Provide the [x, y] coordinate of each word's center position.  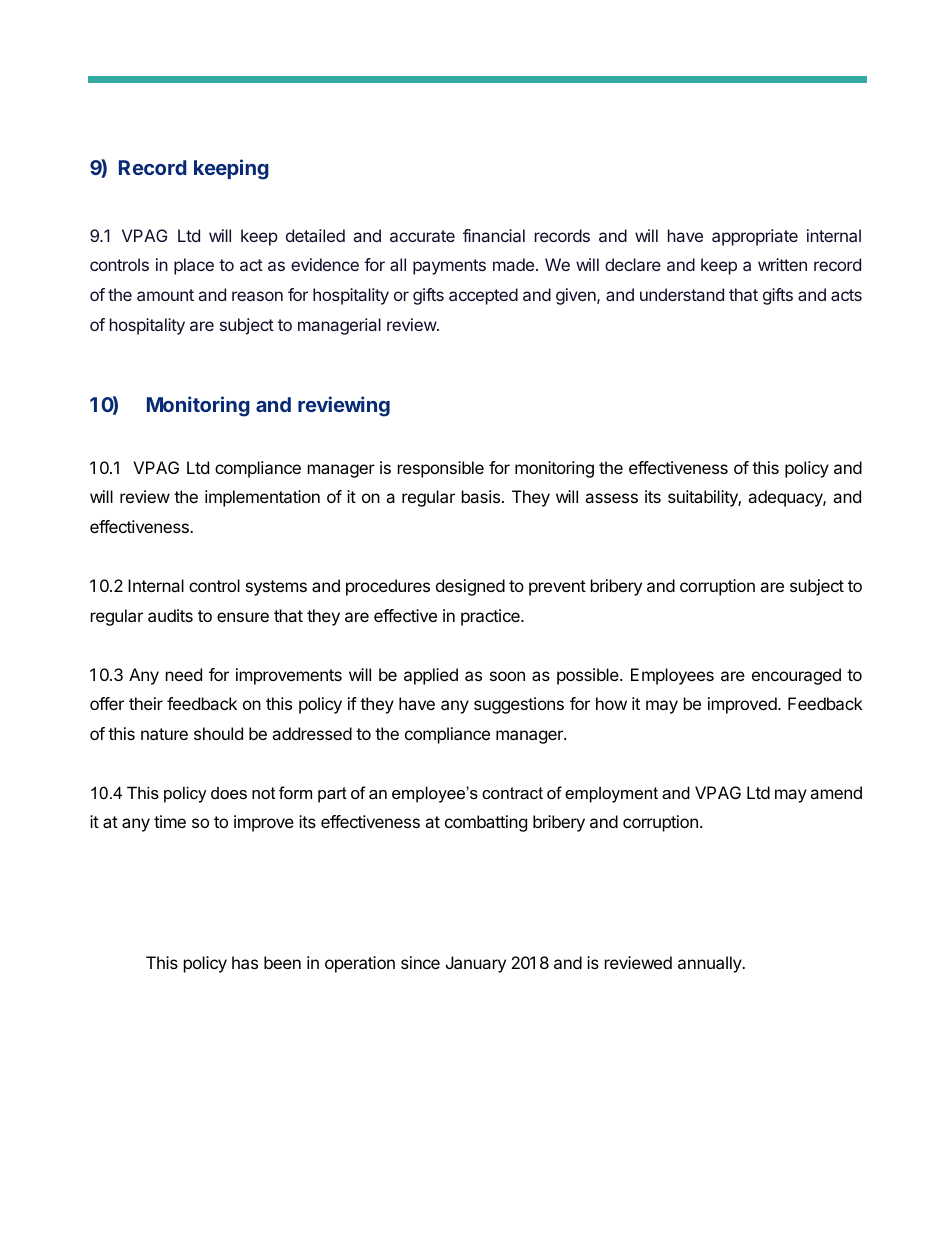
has [245, 962]
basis [481, 496]
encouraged [796, 676]
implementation [262, 498]
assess [611, 498]
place [194, 266]
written [782, 264]
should [218, 733]
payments [449, 267]
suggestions [519, 705]
